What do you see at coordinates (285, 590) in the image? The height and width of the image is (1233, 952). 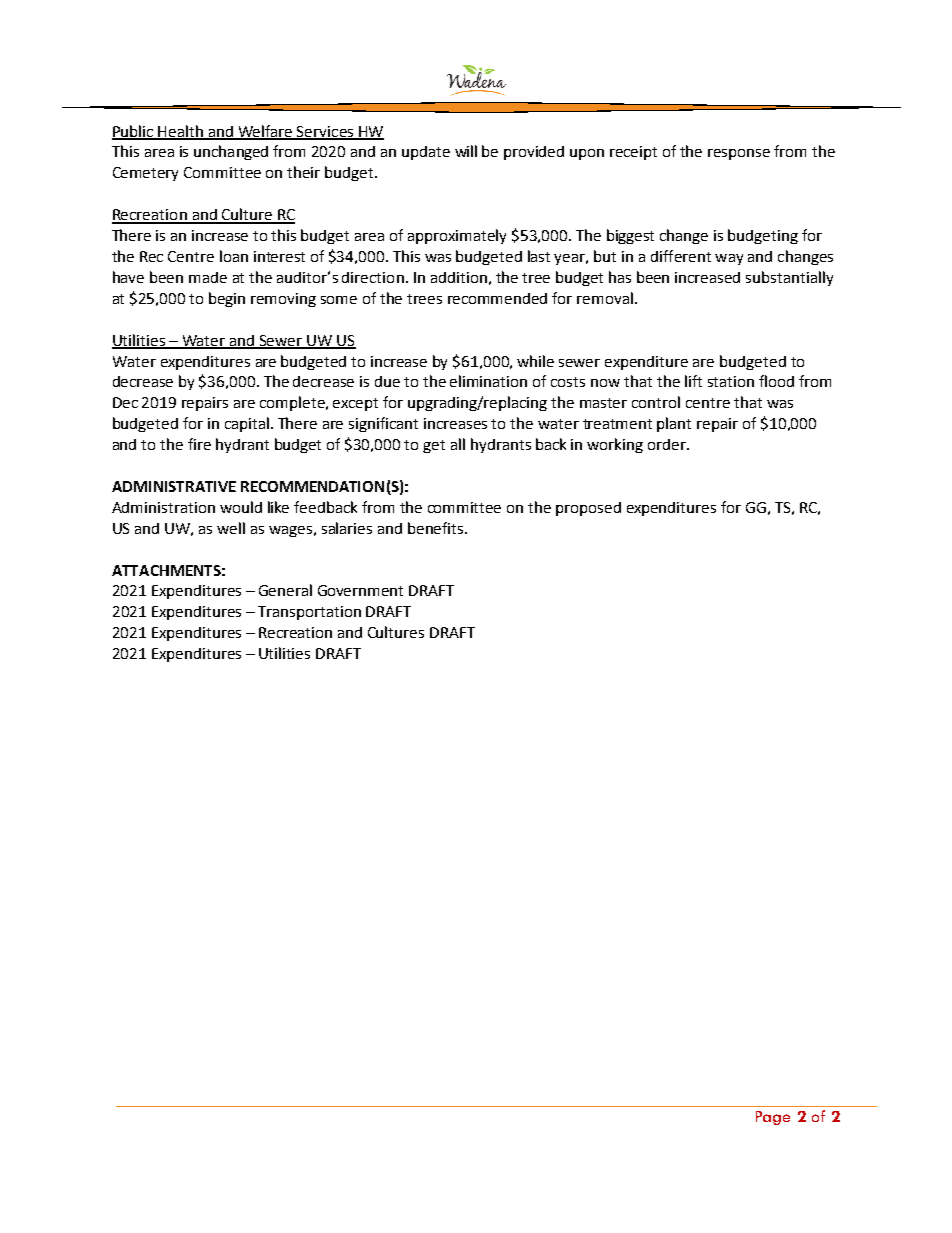 I see `General` at bounding box center [285, 590].
